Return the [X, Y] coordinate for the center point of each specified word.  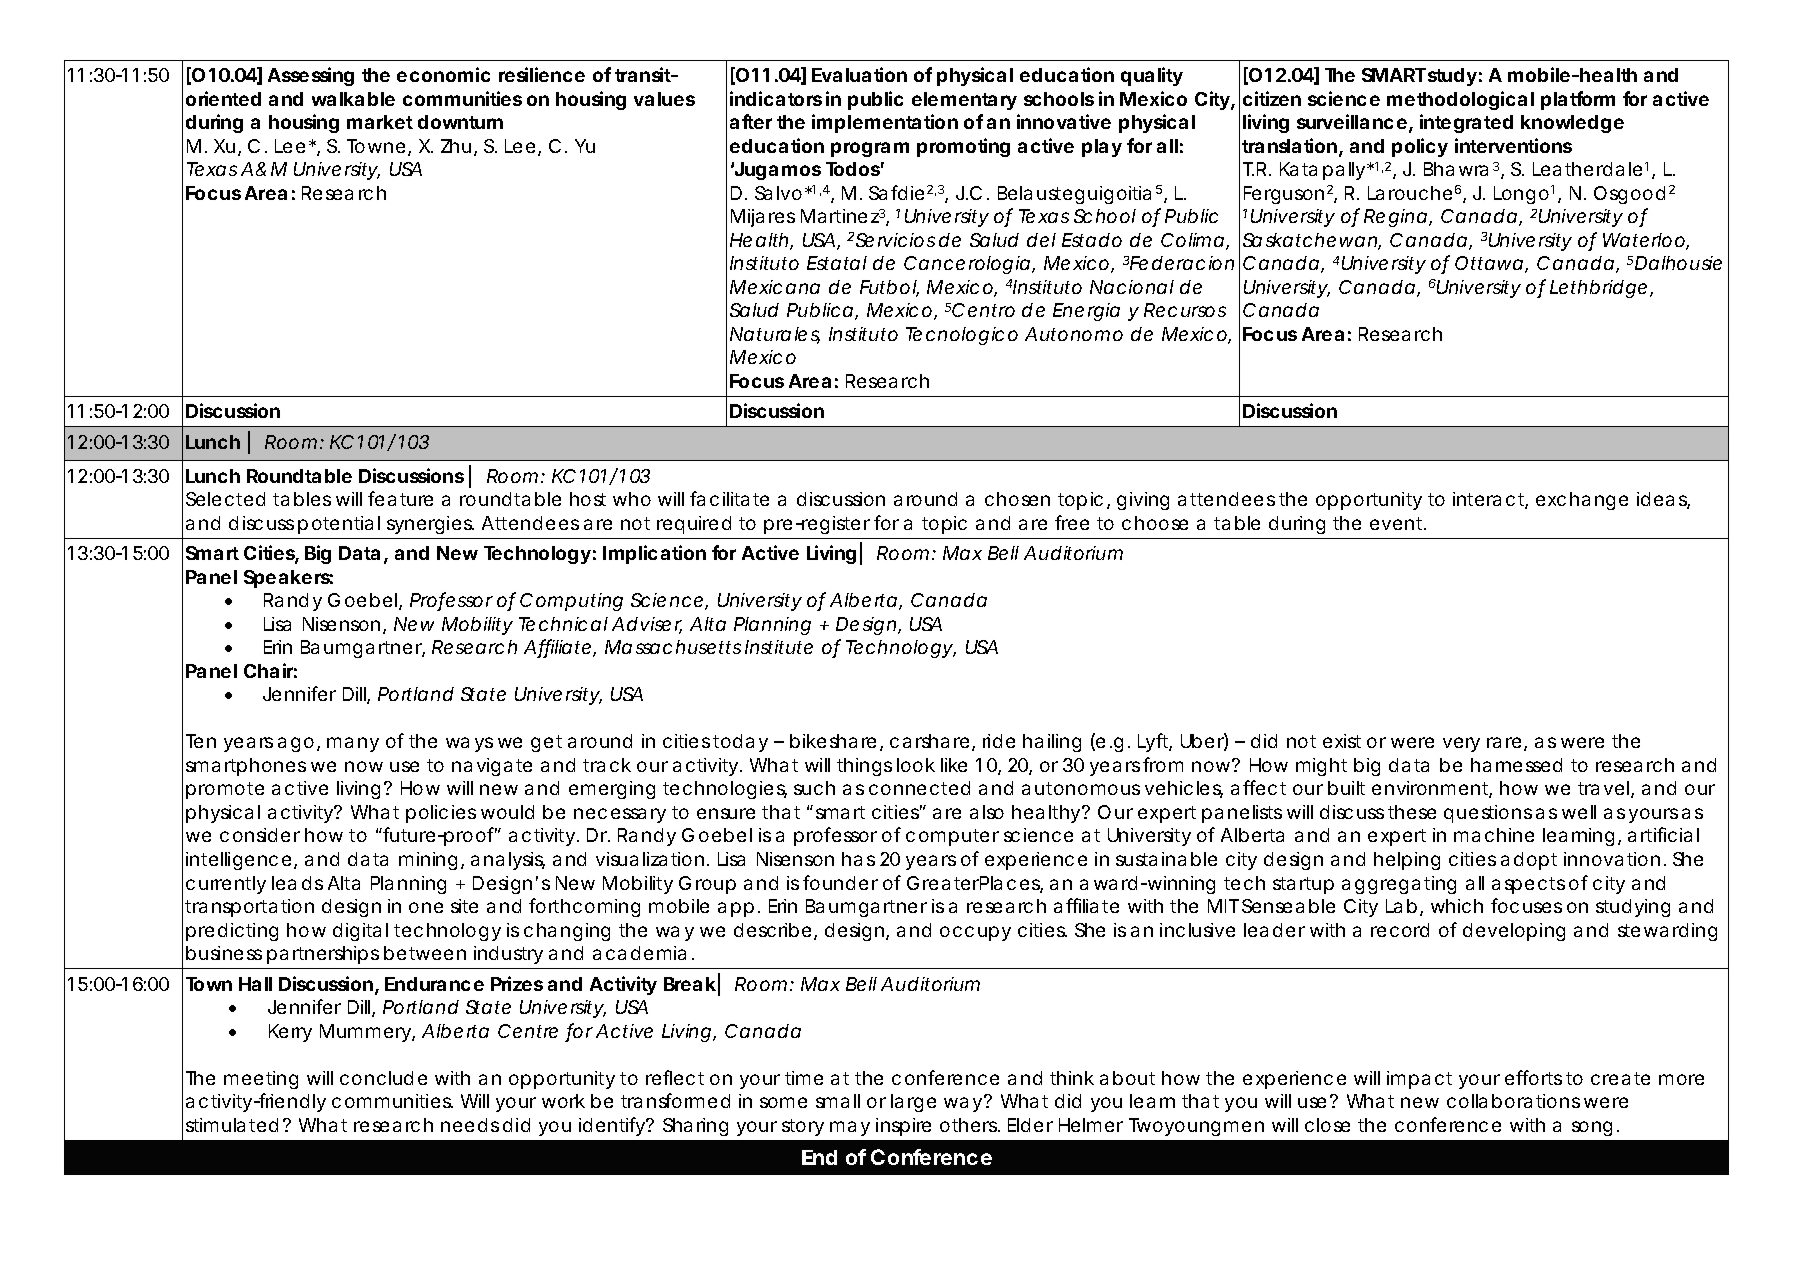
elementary [964, 101]
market [380, 122]
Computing [571, 602]
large [913, 1103]
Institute [779, 647]
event [1398, 523]
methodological [1460, 100]
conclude [383, 1078]
